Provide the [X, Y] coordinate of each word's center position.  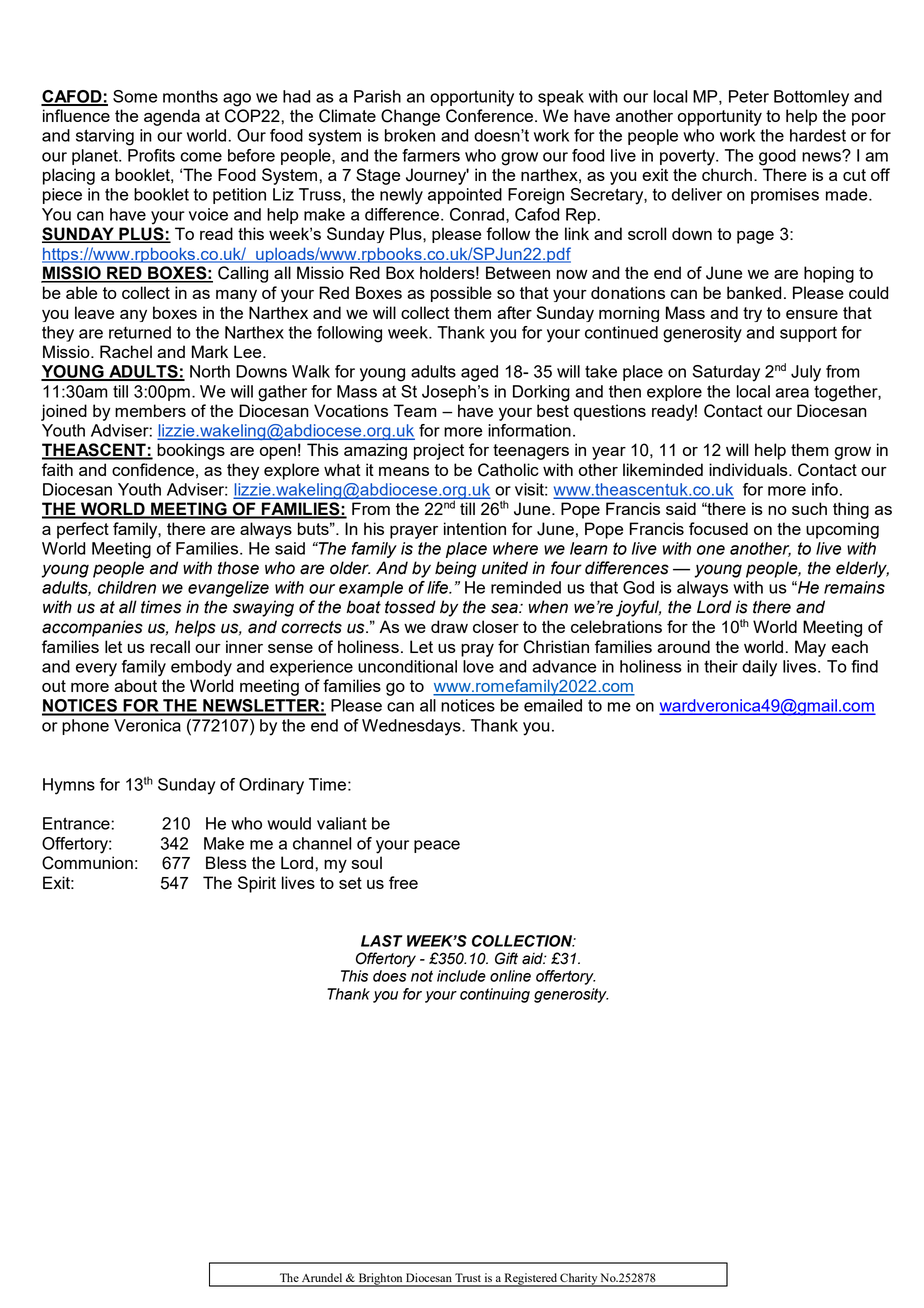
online [510, 976]
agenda [172, 117]
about [135, 685]
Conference [489, 116]
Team [415, 410]
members [150, 410]
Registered [530, 1280]
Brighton [380, 1280]
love [478, 666]
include [461, 976]
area [792, 393]
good [777, 157]
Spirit [257, 884]
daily [759, 668]
